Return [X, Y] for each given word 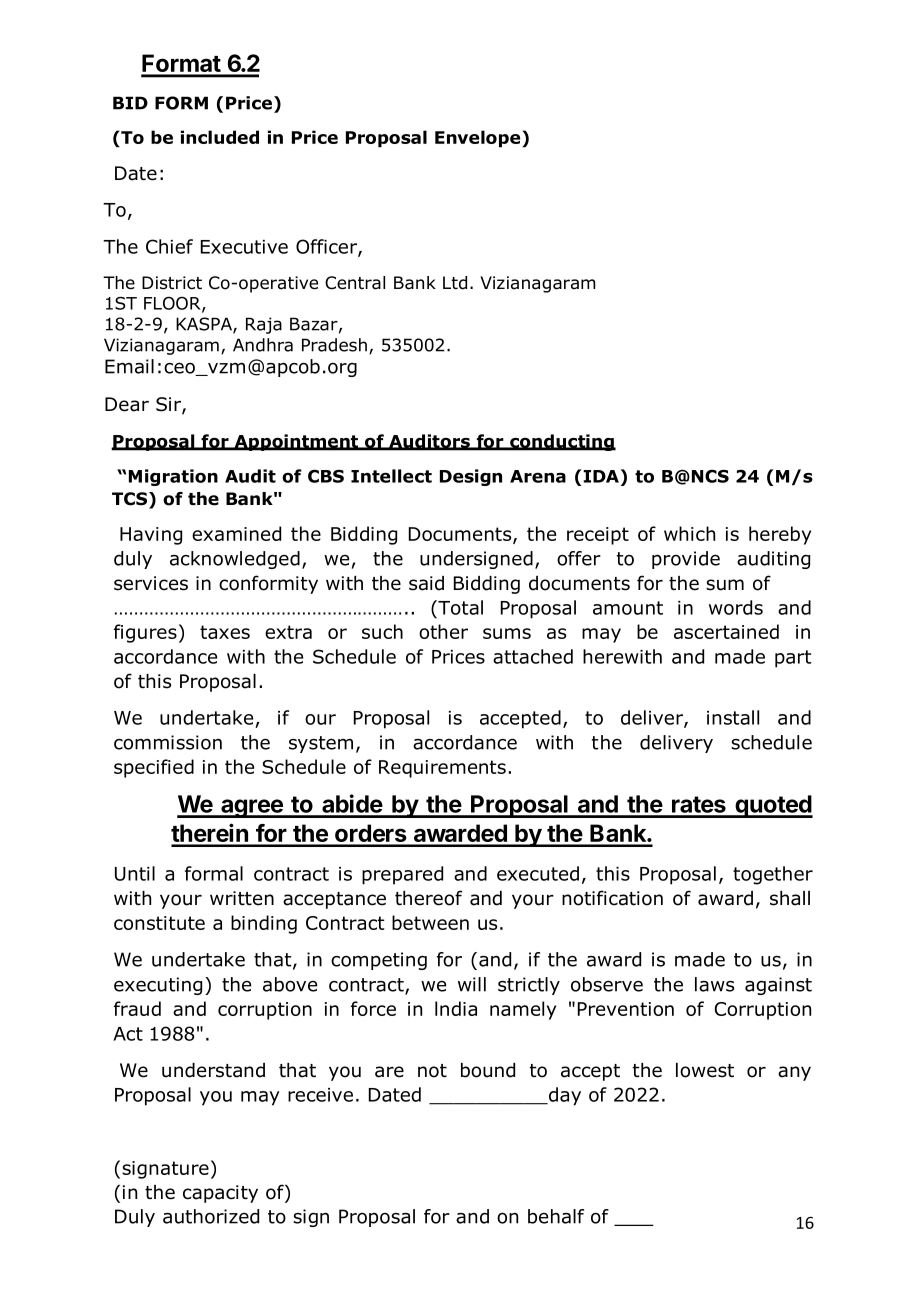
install [733, 717]
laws [714, 984]
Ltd [455, 283]
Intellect [391, 476]
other [443, 631]
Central [355, 283]
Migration [173, 477]
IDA [601, 476]
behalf [556, 1216]
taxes [225, 632]
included [220, 137]
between [430, 922]
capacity [220, 1194]
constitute [159, 923]
